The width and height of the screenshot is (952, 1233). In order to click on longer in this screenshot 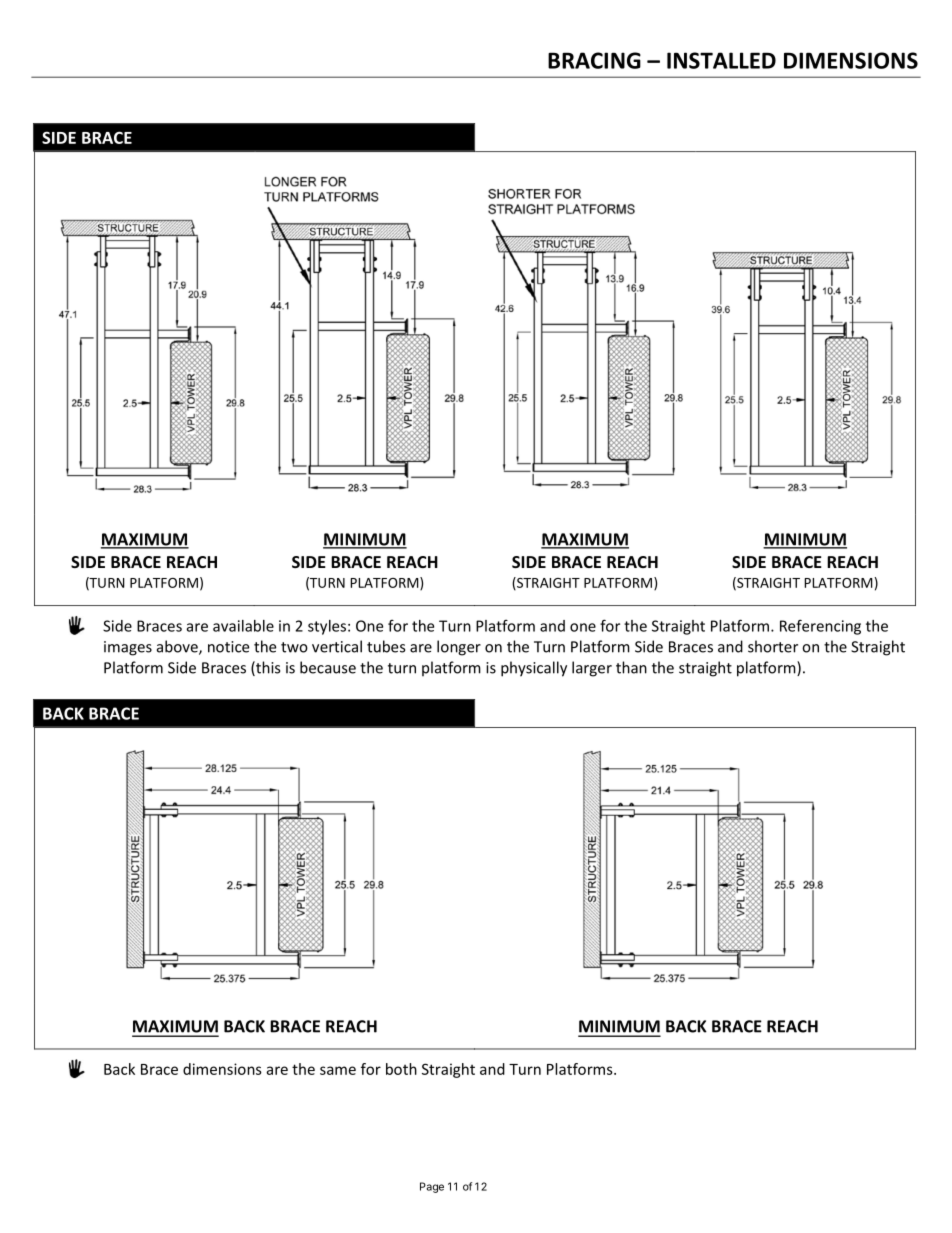, I will do `click(459, 648)`.
